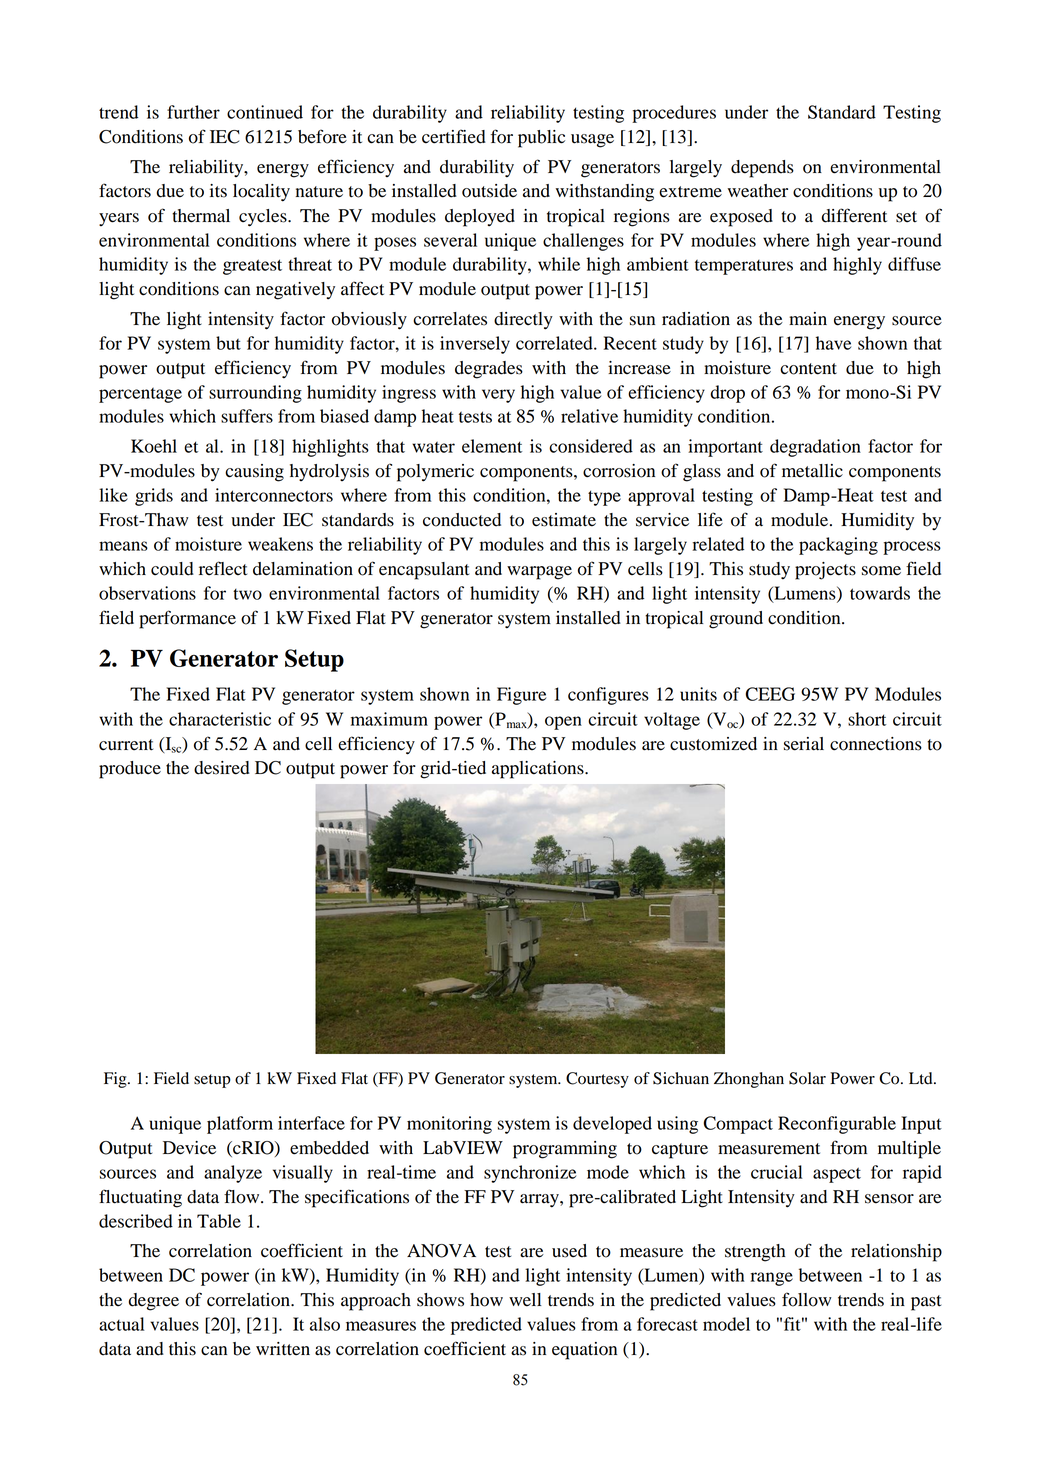 This document has height=1472, width=1041. Describe the element at coordinates (154, 1302) in the document. I see `degree` at that location.
